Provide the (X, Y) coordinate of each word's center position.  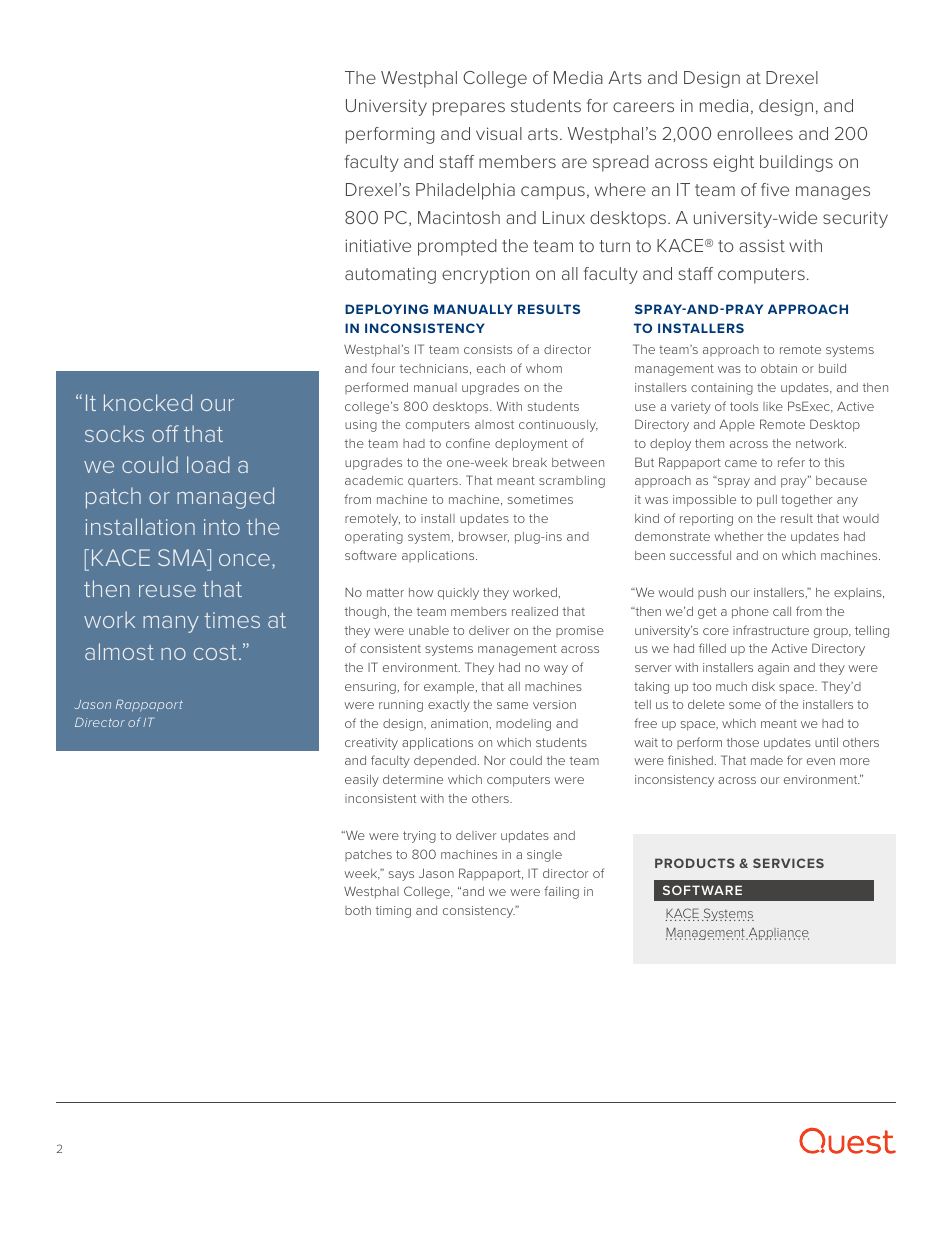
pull (767, 501)
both (358, 910)
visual (499, 133)
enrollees (755, 133)
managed (225, 498)
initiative (378, 245)
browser (484, 537)
